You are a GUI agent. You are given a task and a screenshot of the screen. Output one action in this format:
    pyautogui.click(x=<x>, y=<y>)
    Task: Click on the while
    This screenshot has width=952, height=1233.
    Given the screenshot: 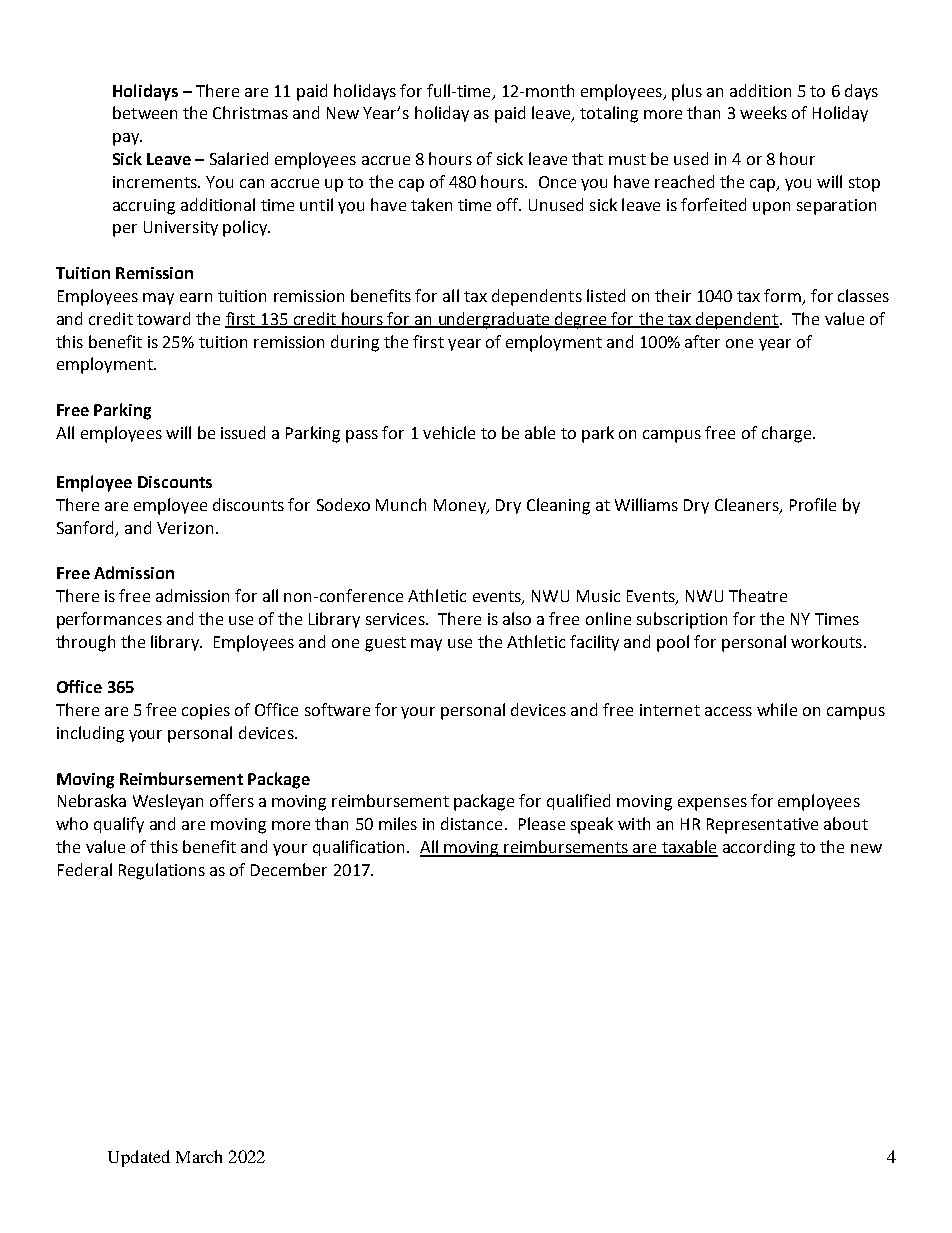 What is the action you would take?
    pyautogui.click(x=777, y=709)
